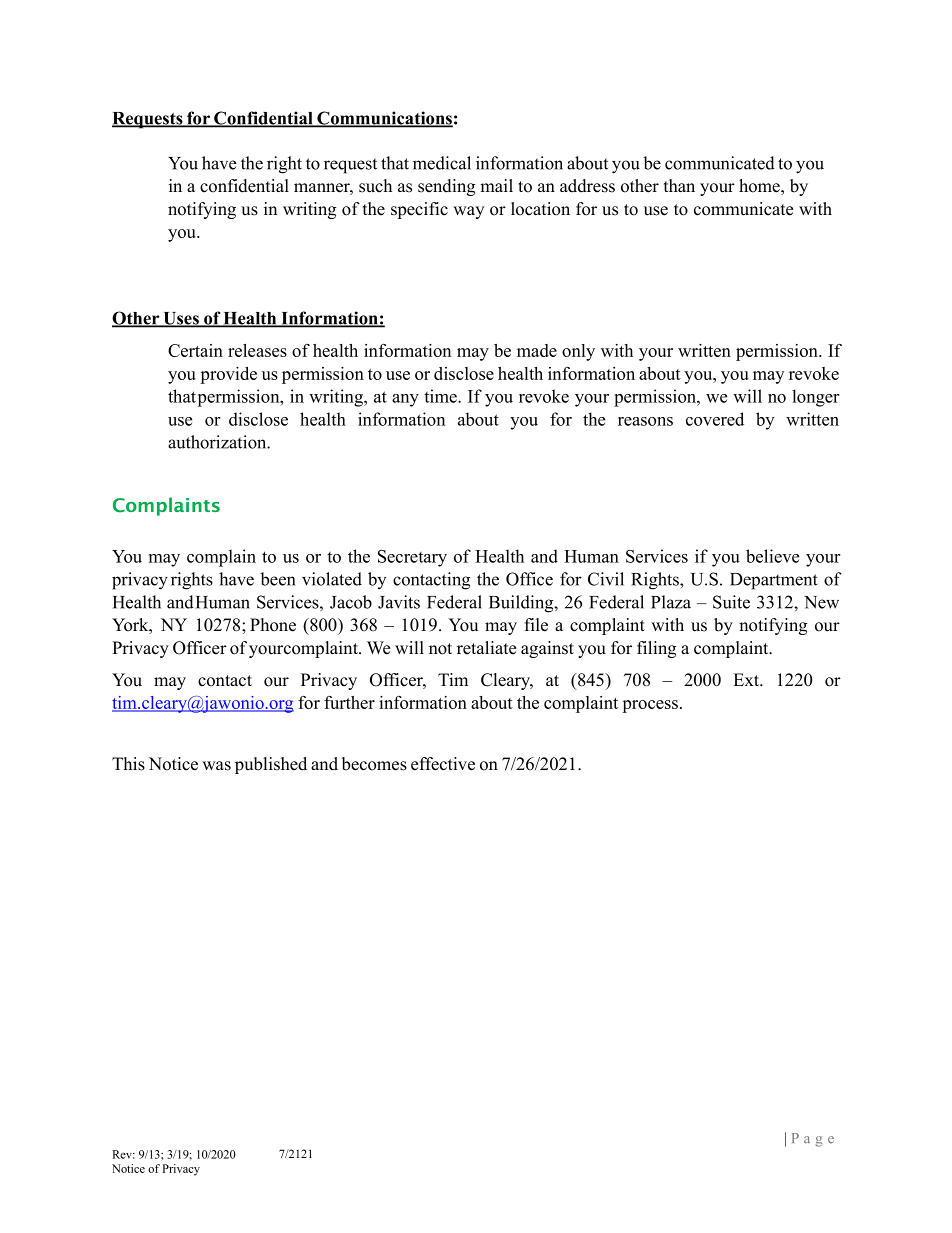  I want to click on process, so click(650, 706).
